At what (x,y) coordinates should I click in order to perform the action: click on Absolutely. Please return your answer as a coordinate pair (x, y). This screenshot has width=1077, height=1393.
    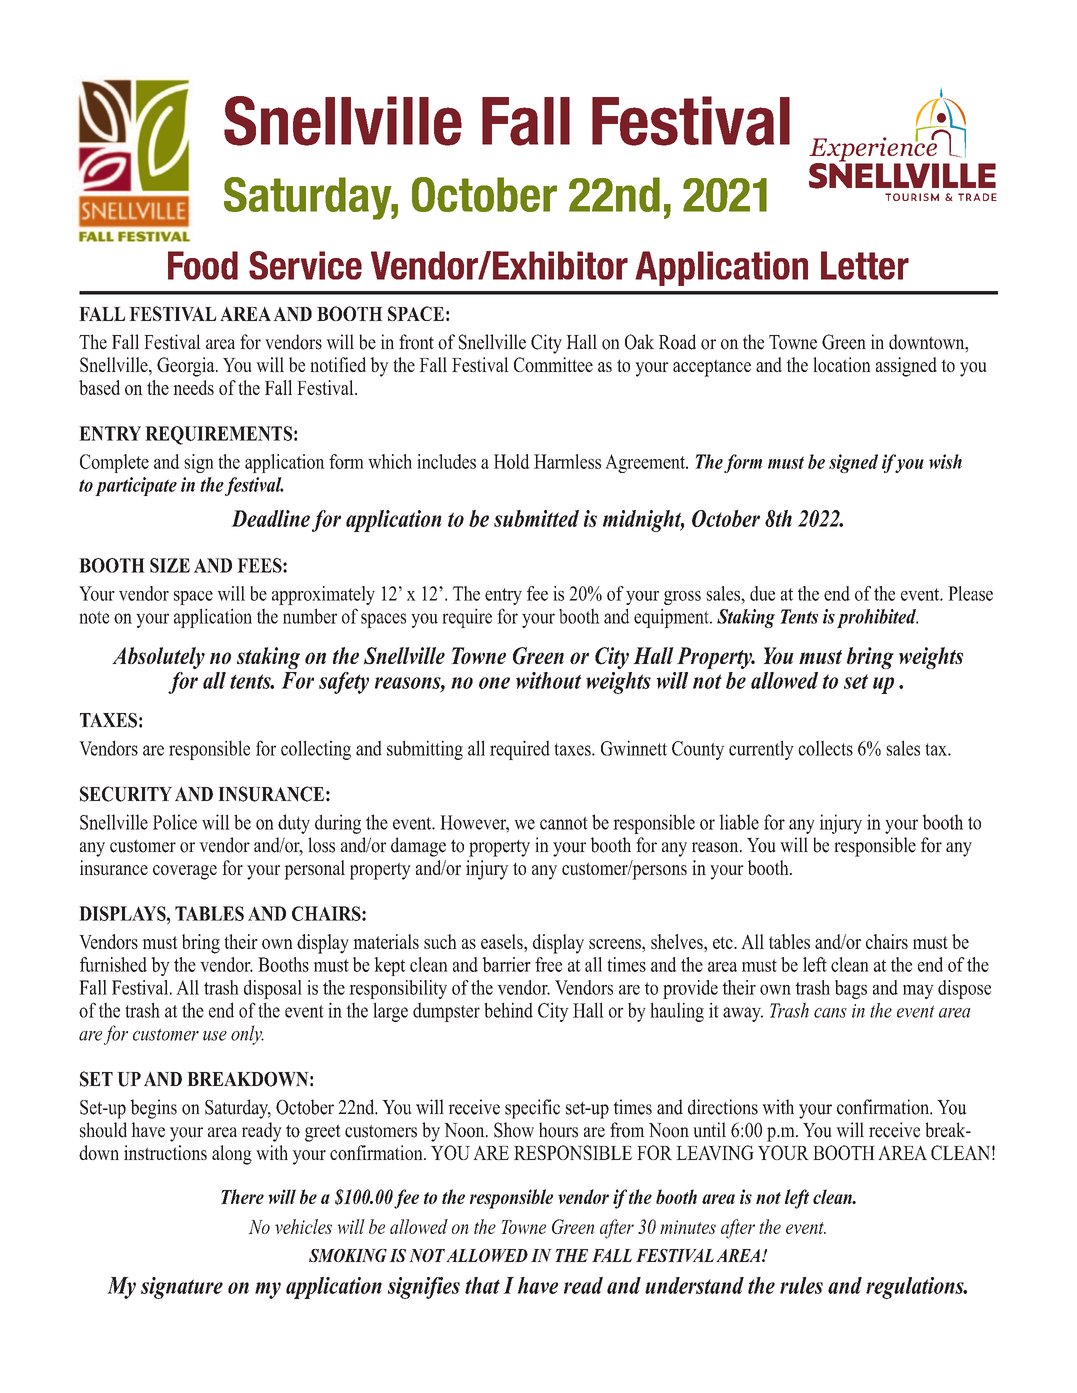
    Looking at the image, I should click on (158, 658).
